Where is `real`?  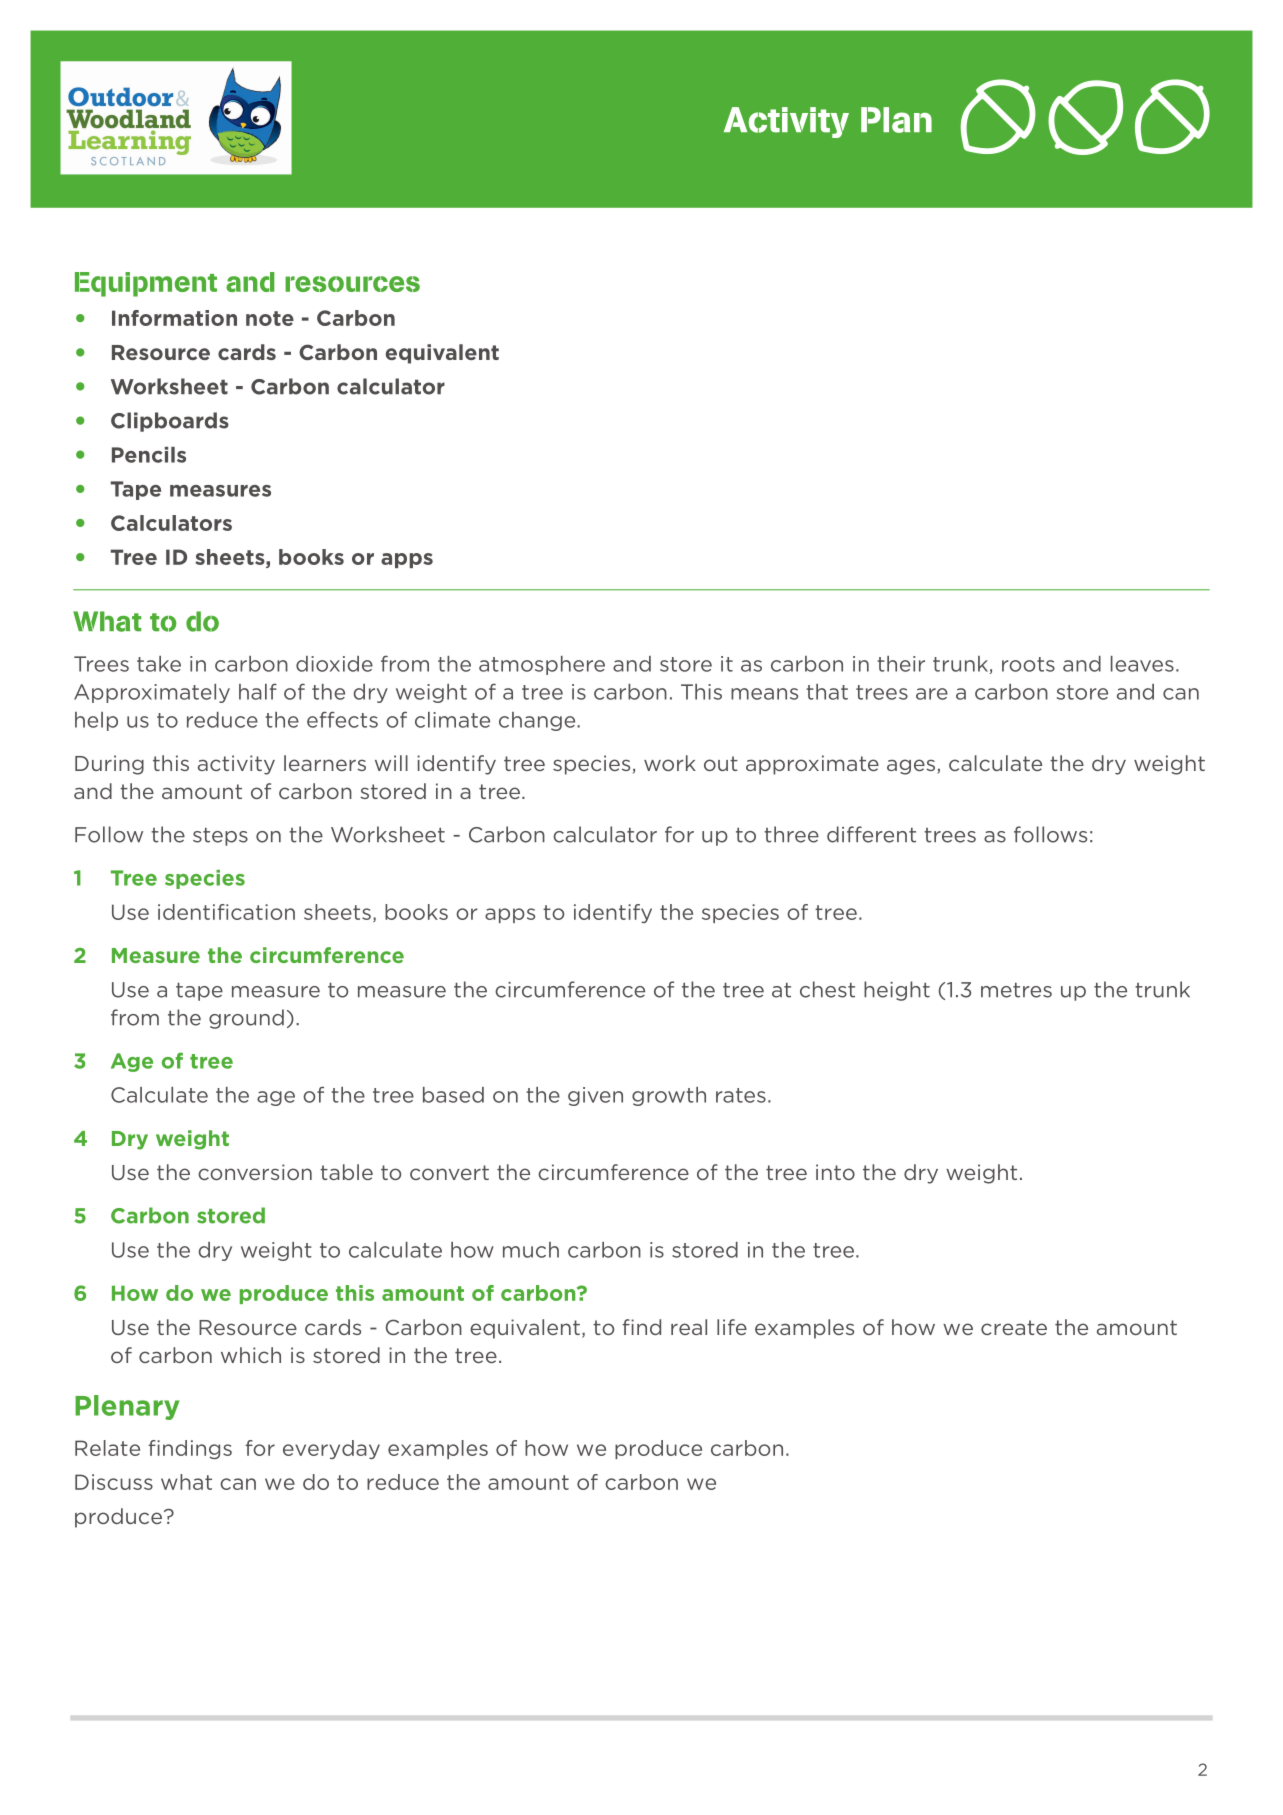
real is located at coordinates (689, 1327).
